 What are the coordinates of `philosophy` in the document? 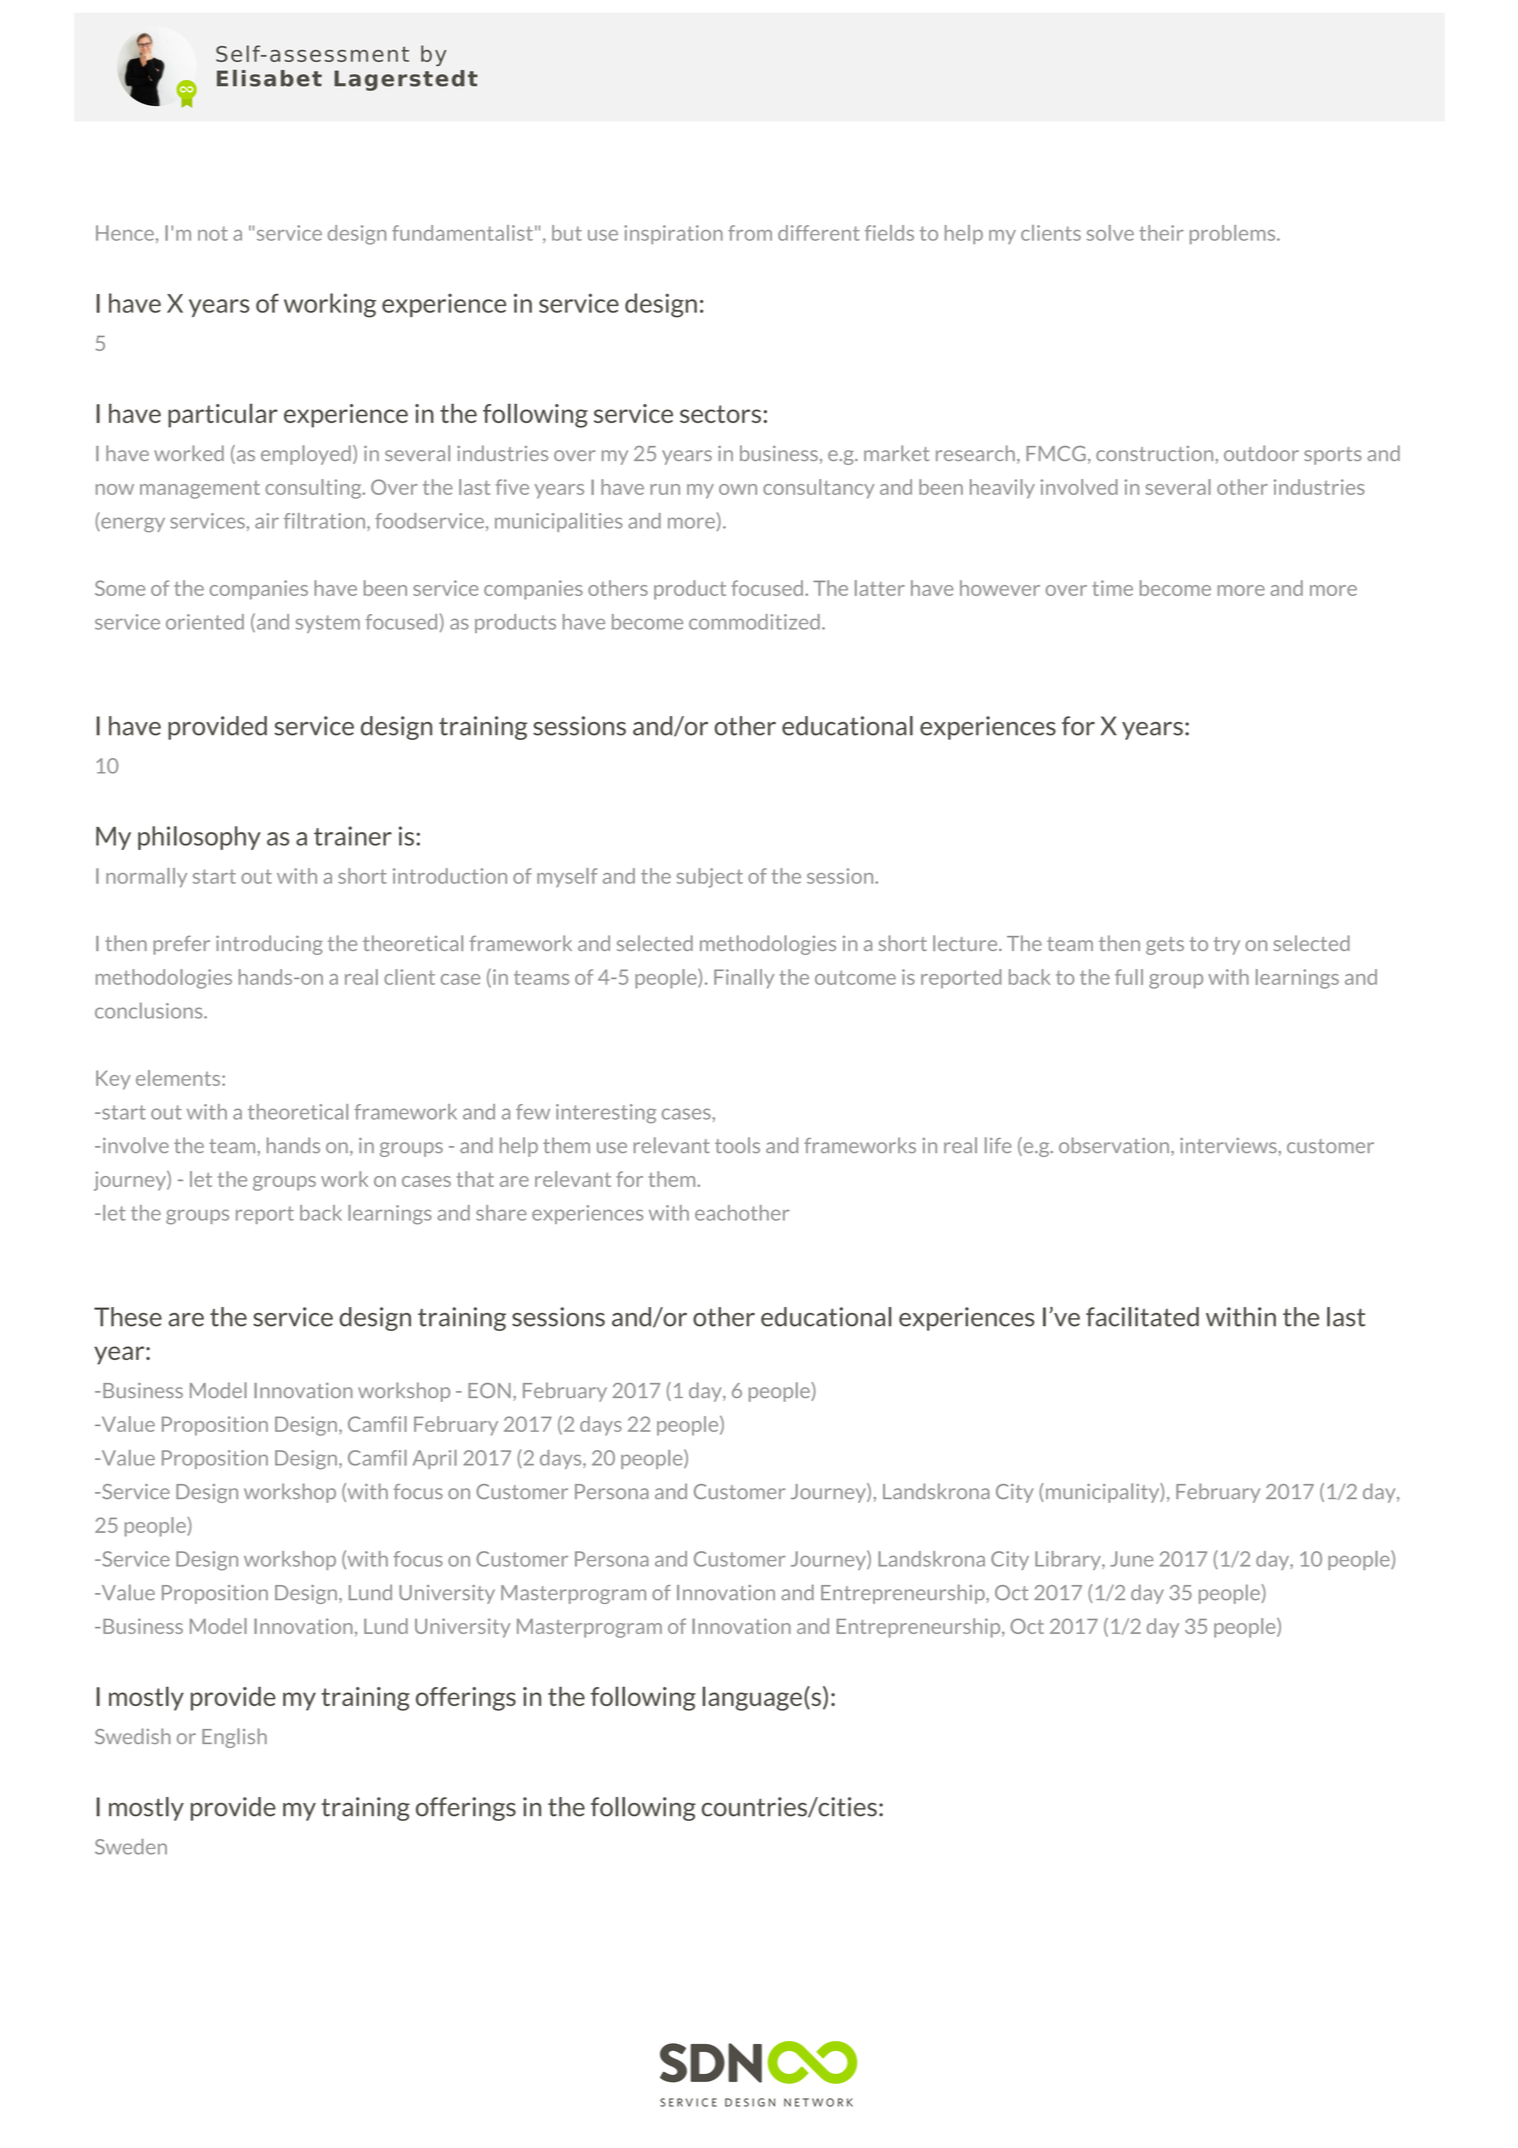 It's located at (199, 838).
